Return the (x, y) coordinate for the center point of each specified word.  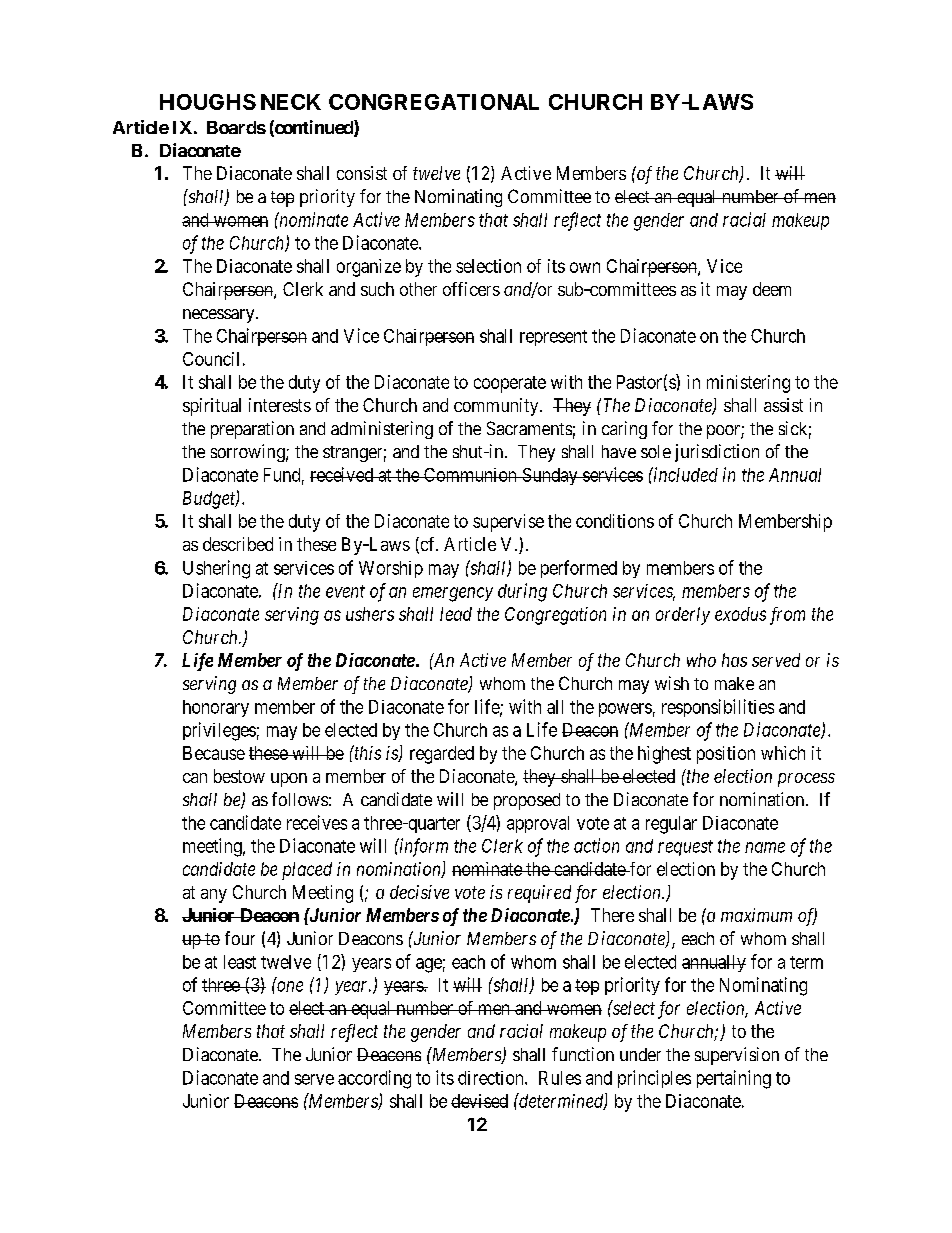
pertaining (734, 1079)
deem (772, 289)
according (374, 1079)
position (726, 755)
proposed (527, 801)
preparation (252, 430)
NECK (291, 102)
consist (362, 173)
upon (289, 780)
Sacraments (529, 428)
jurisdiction (717, 453)
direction (492, 1078)
